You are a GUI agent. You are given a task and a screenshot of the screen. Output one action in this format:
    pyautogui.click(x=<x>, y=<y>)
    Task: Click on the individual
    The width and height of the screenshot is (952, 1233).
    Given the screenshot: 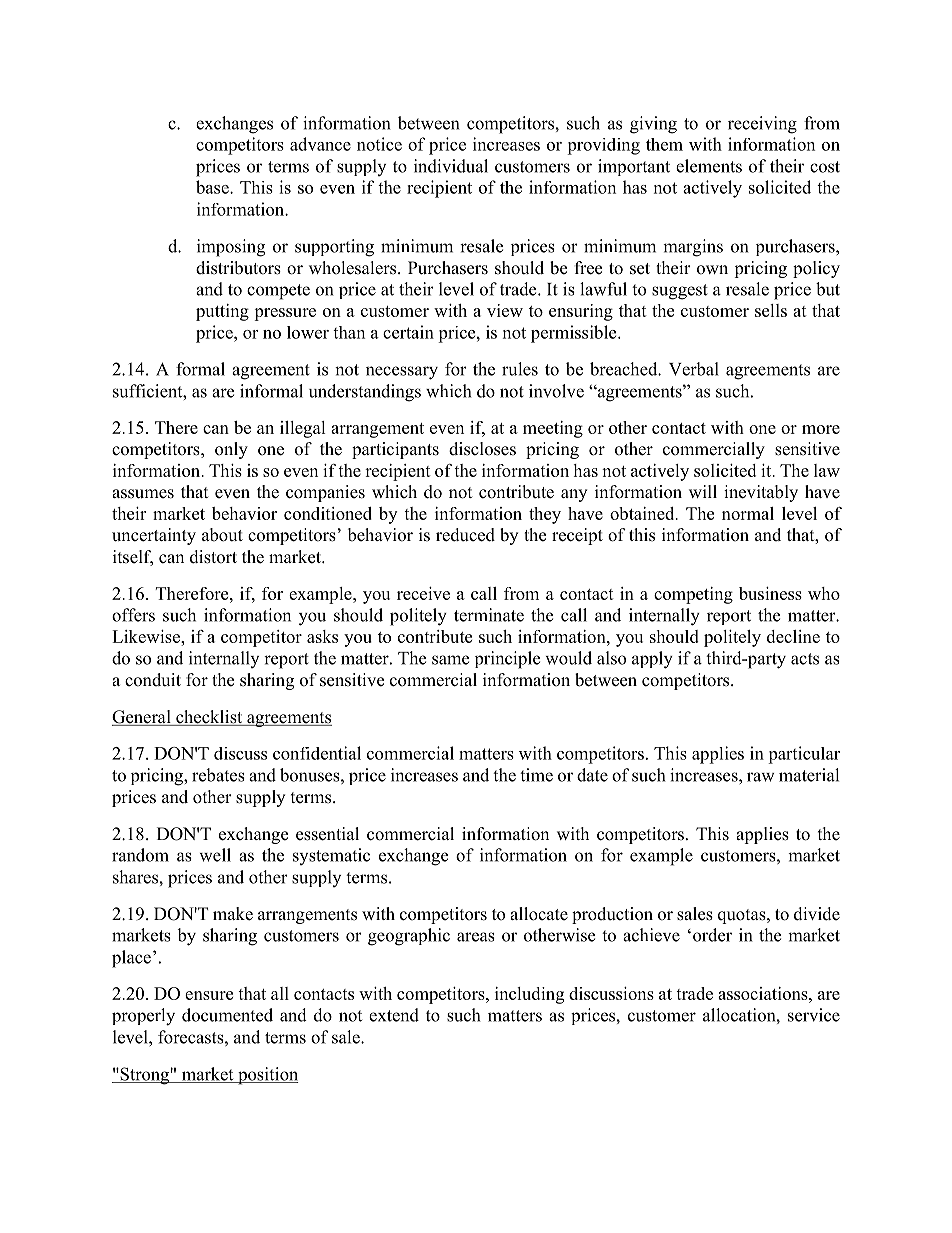 What is the action you would take?
    pyautogui.click(x=451, y=166)
